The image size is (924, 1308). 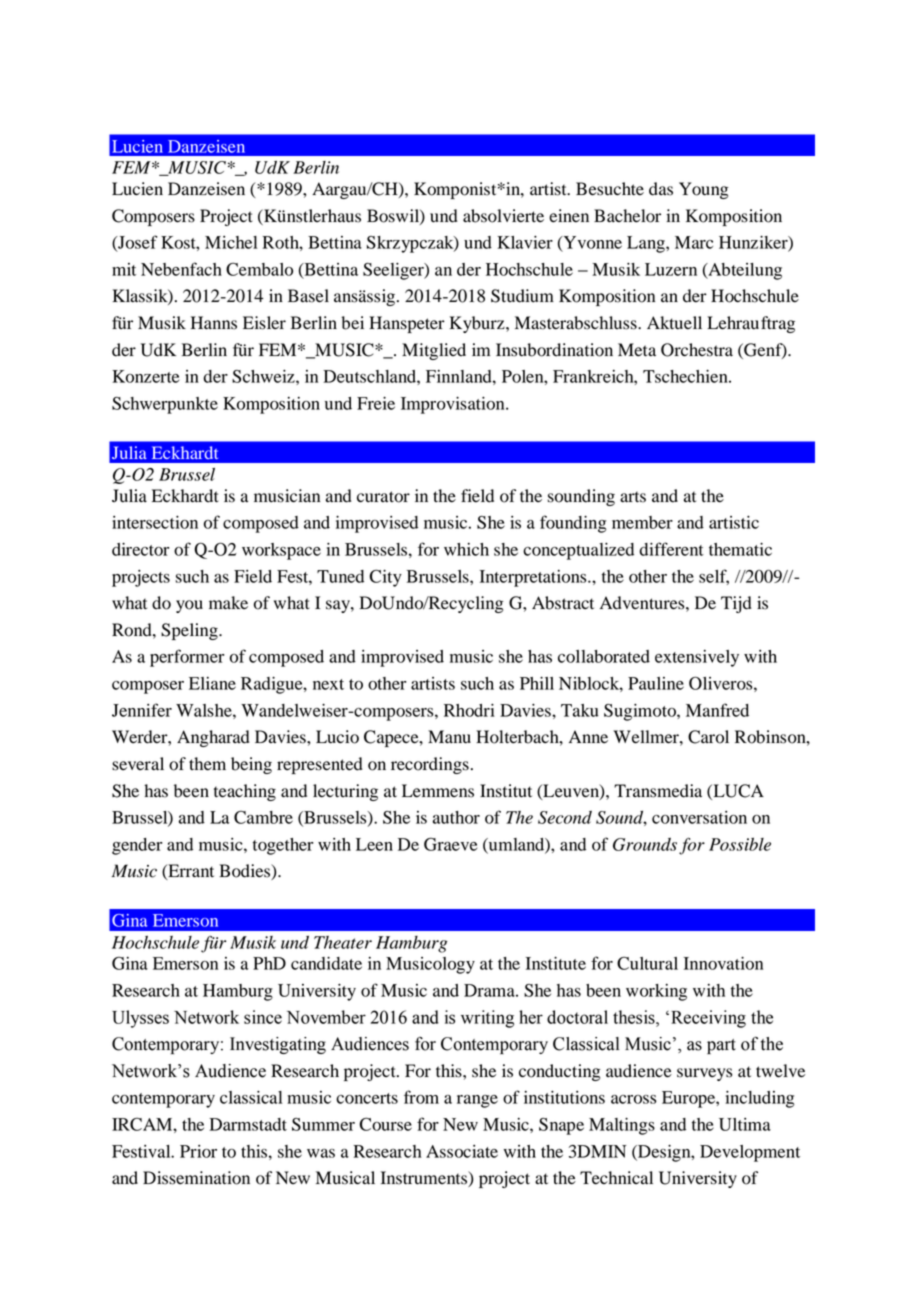 I want to click on Prior, so click(x=198, y=1151).
